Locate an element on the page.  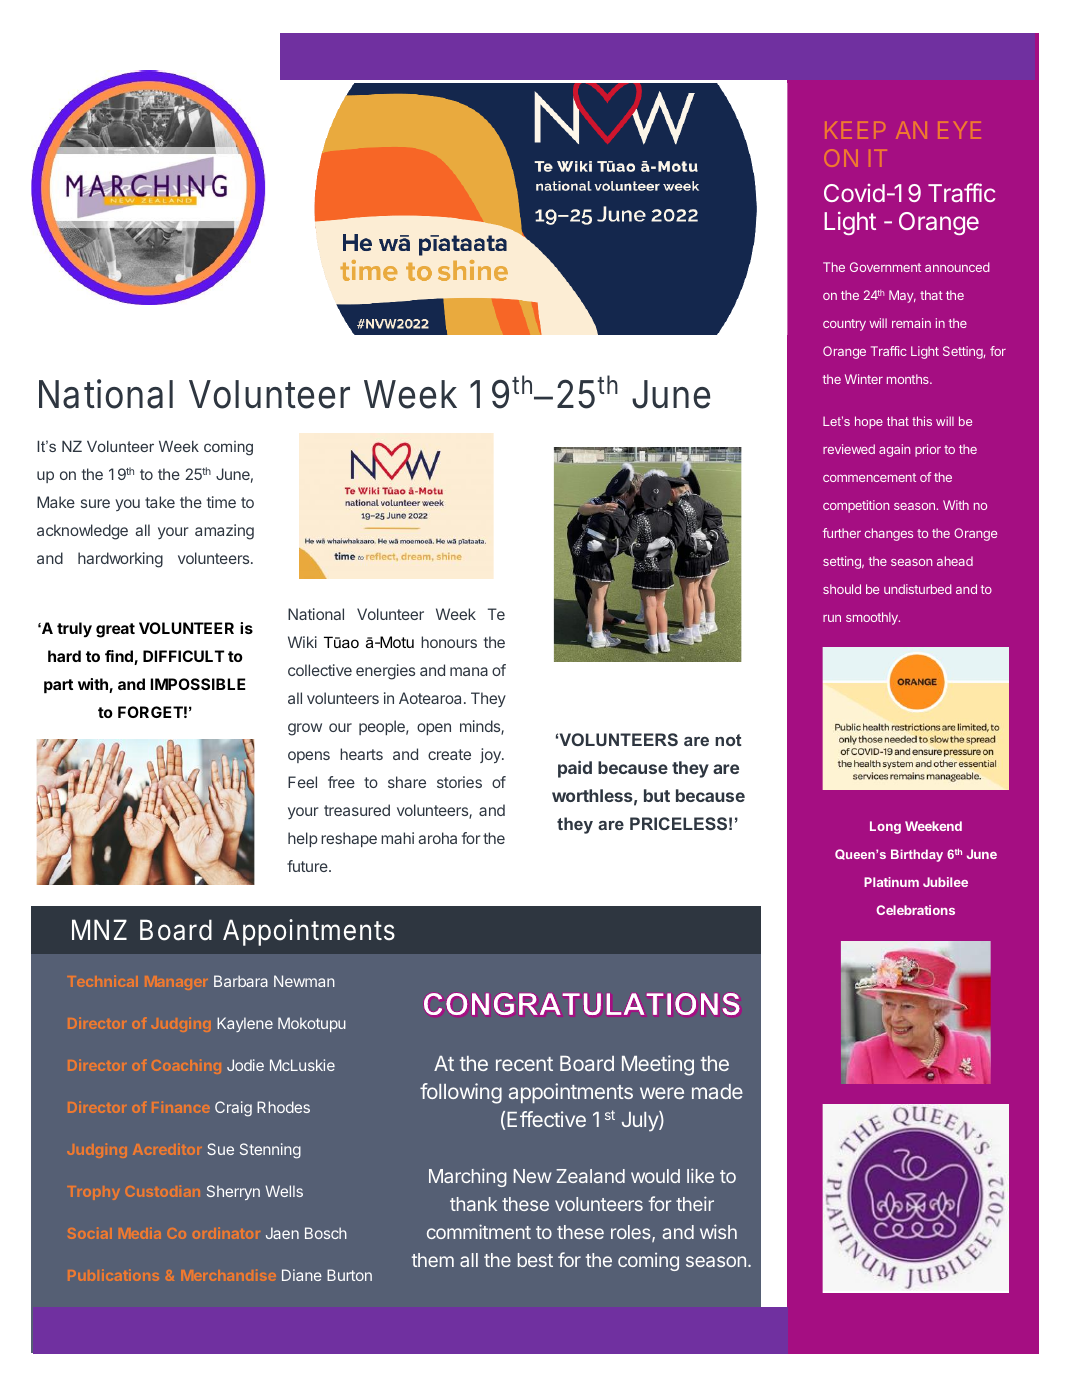
mahi is located at coordinates (397, 838).
